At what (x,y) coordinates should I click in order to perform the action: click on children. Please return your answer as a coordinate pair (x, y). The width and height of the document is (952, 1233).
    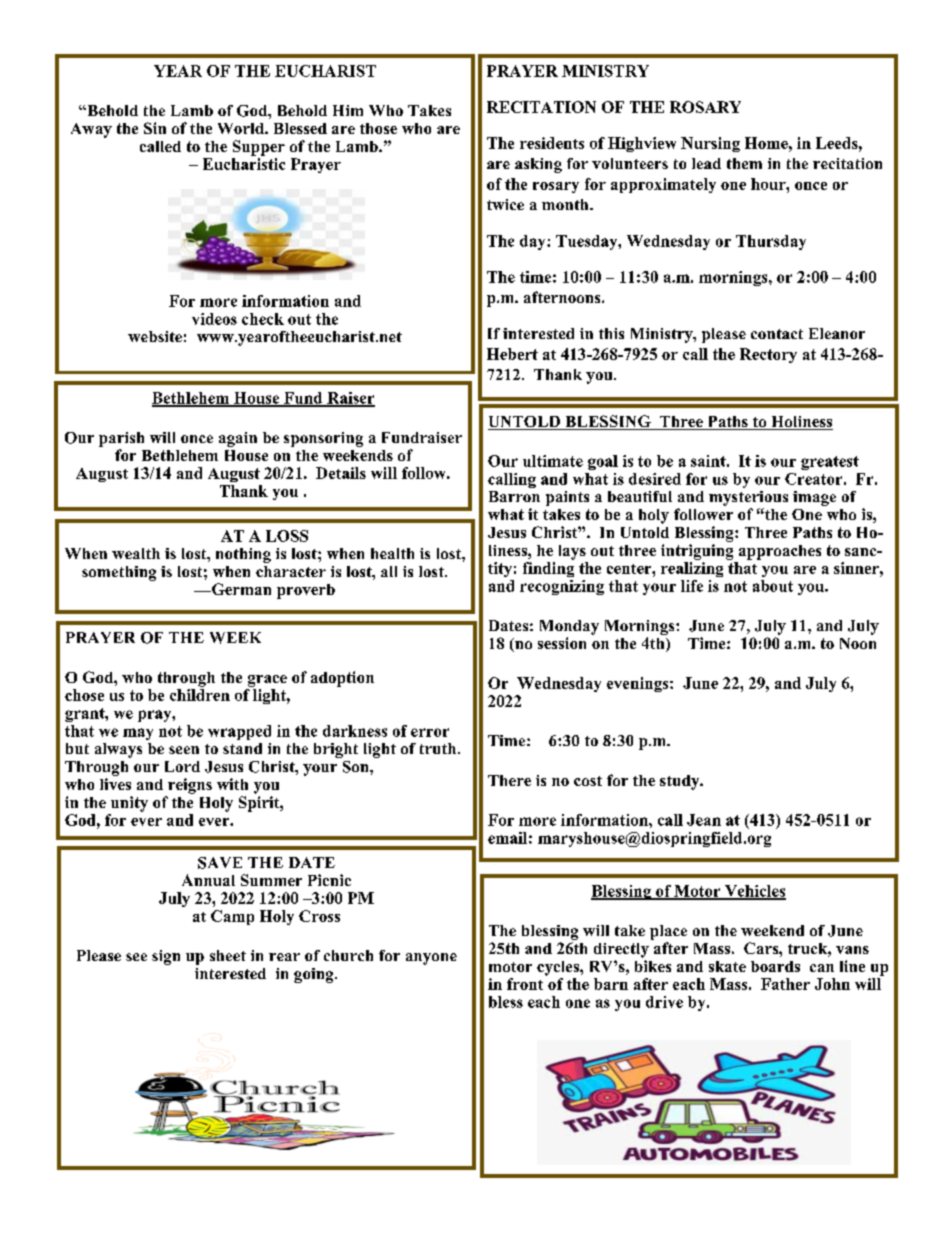
    Looking at the image, I should click on (200, 695).
